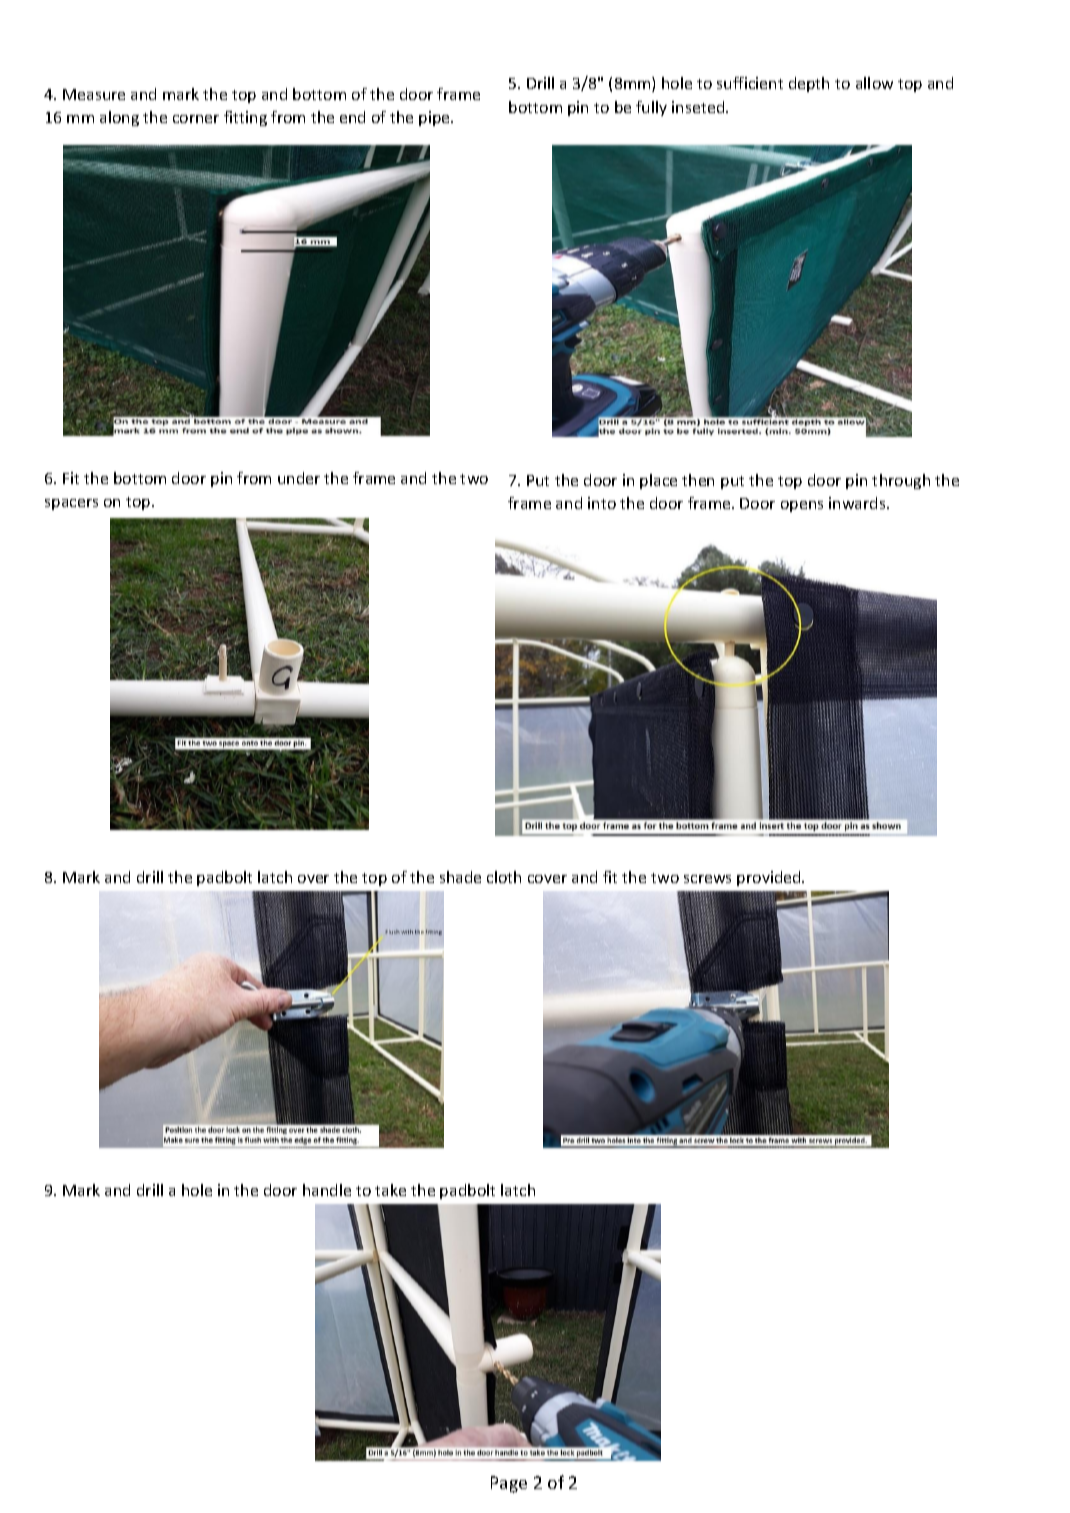  I want to click on provided, so click(770, 878).
